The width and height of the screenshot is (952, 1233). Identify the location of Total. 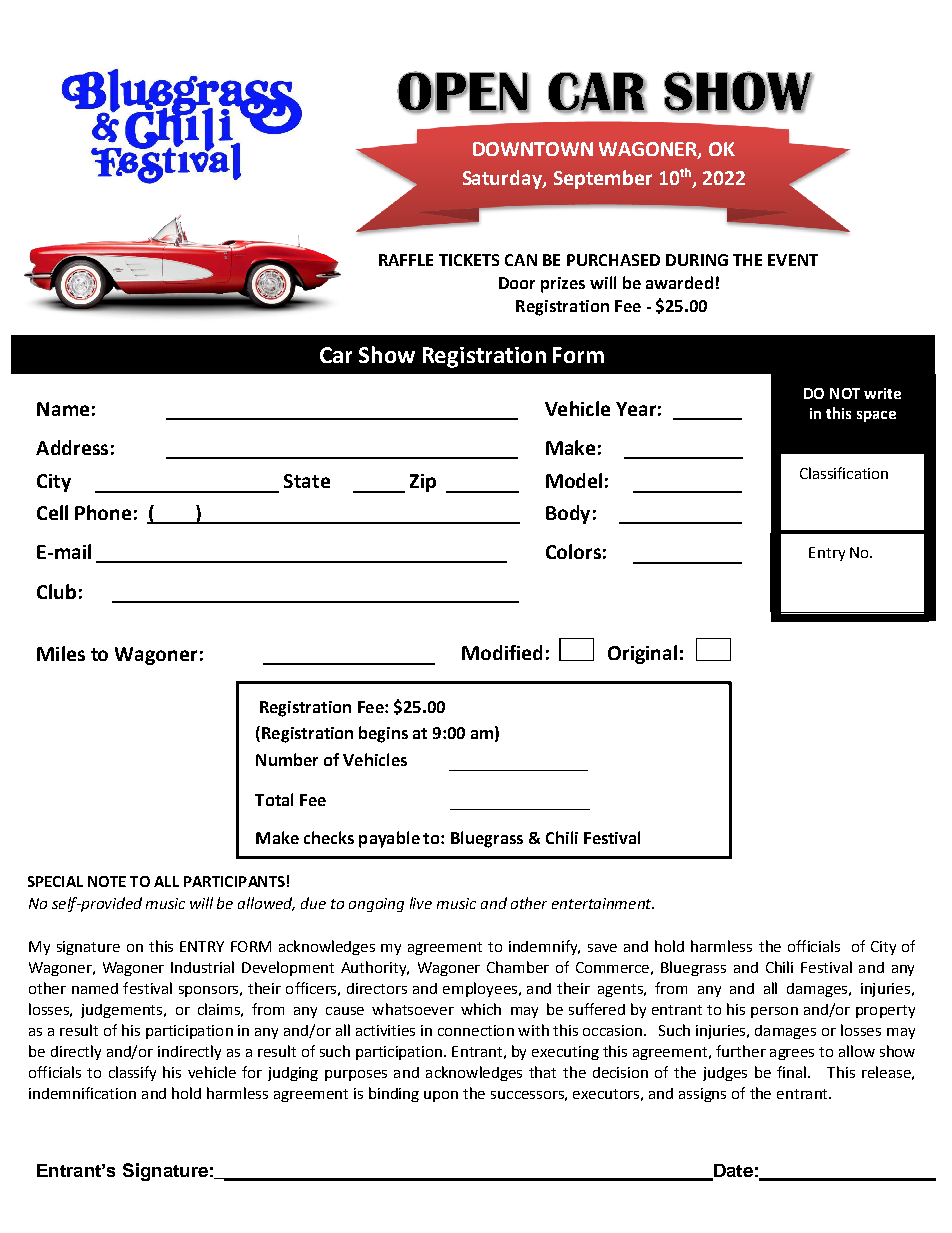
(274, 799).
